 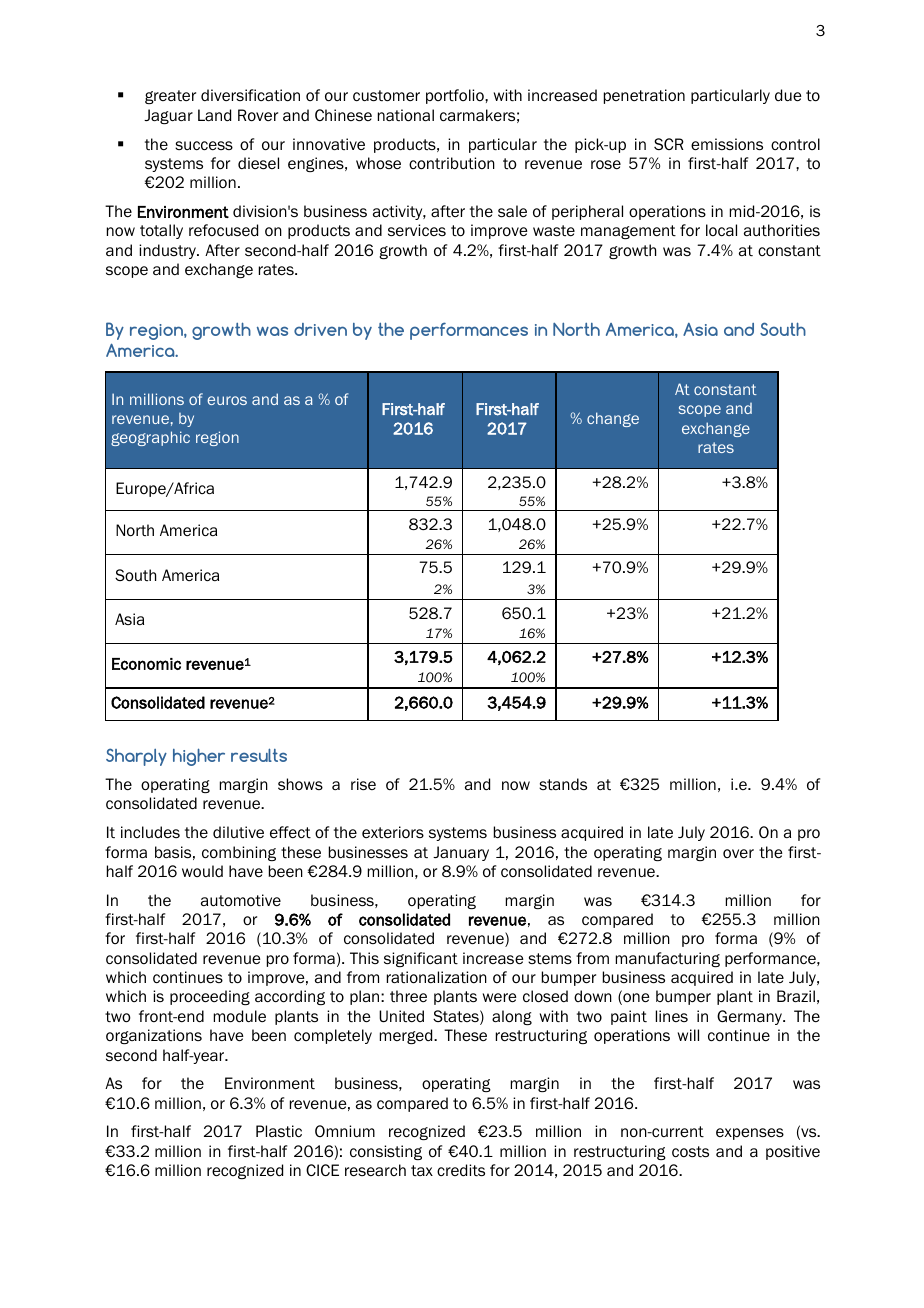 What do you see at coordinates (279, 1131) in the screenshot?
I see `Plastic` at bounding box center [279, 1131].
